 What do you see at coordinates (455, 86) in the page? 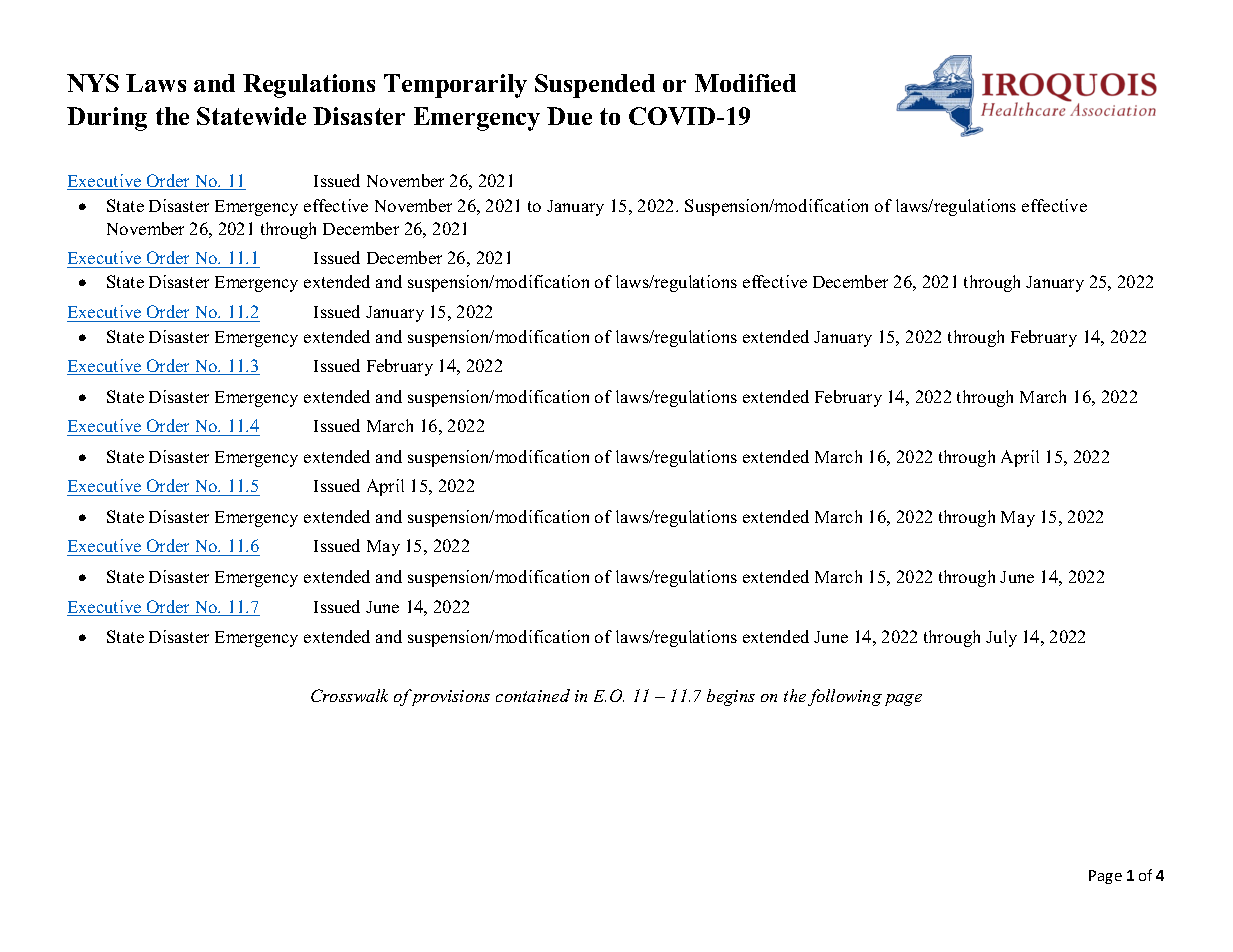
I see `Temporarily` at bounding box center [455, 86].
